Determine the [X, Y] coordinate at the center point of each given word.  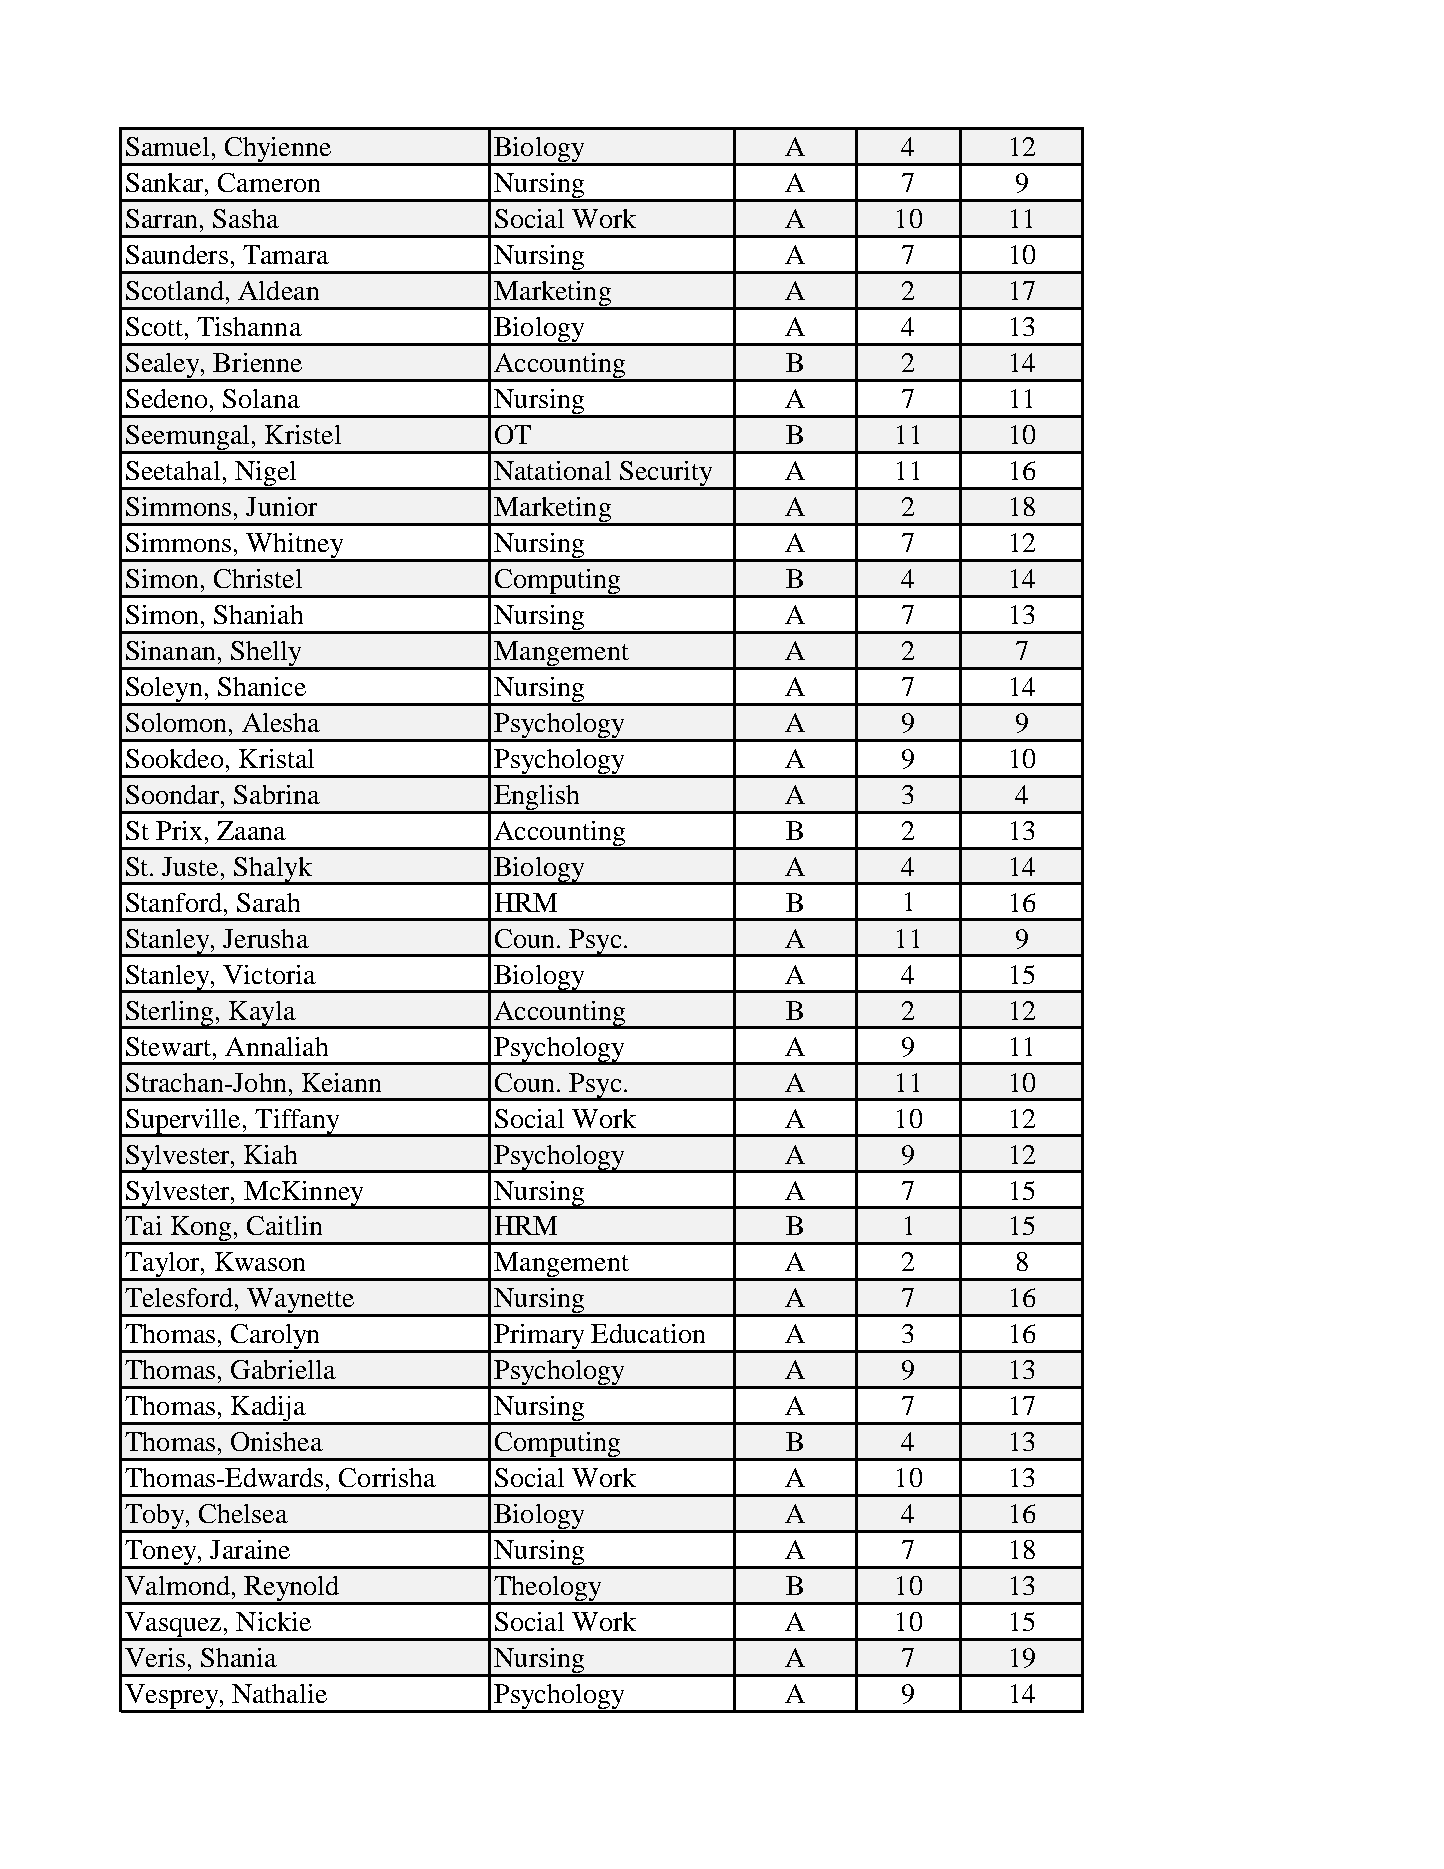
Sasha [246, 218]
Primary [539, 1338]
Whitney [295, 547]
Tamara [286, 254]
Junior [281, 506]
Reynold [292, 1590]
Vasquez [173, 1626]
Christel [258, 578]
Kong [201, 1230]
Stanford [175, 902]
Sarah [268, 902]
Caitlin [284, 1225]
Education [648, 1333]
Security [666, 475]
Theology [548, 1590]
